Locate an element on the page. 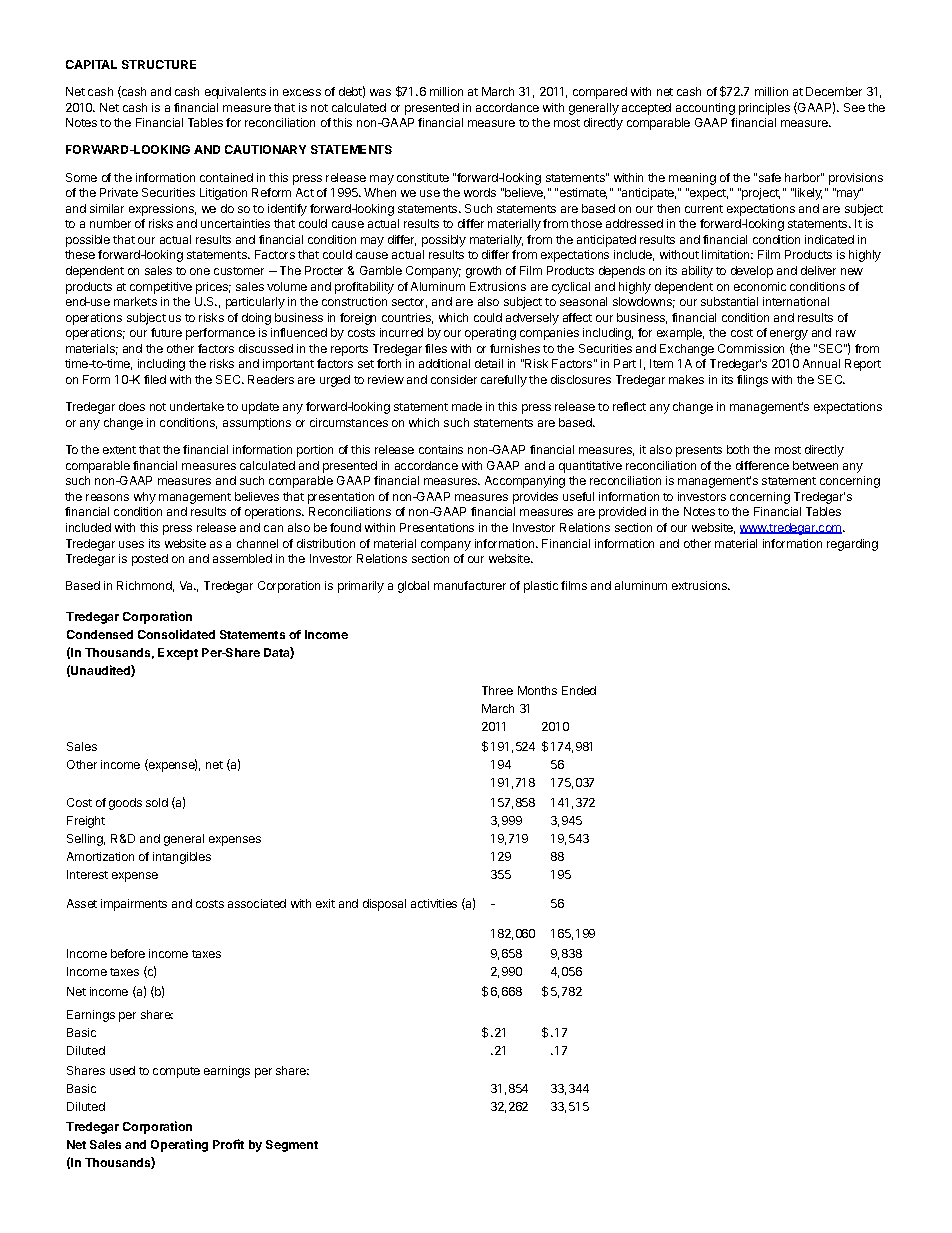  both is located at coordinates (738, 449).
